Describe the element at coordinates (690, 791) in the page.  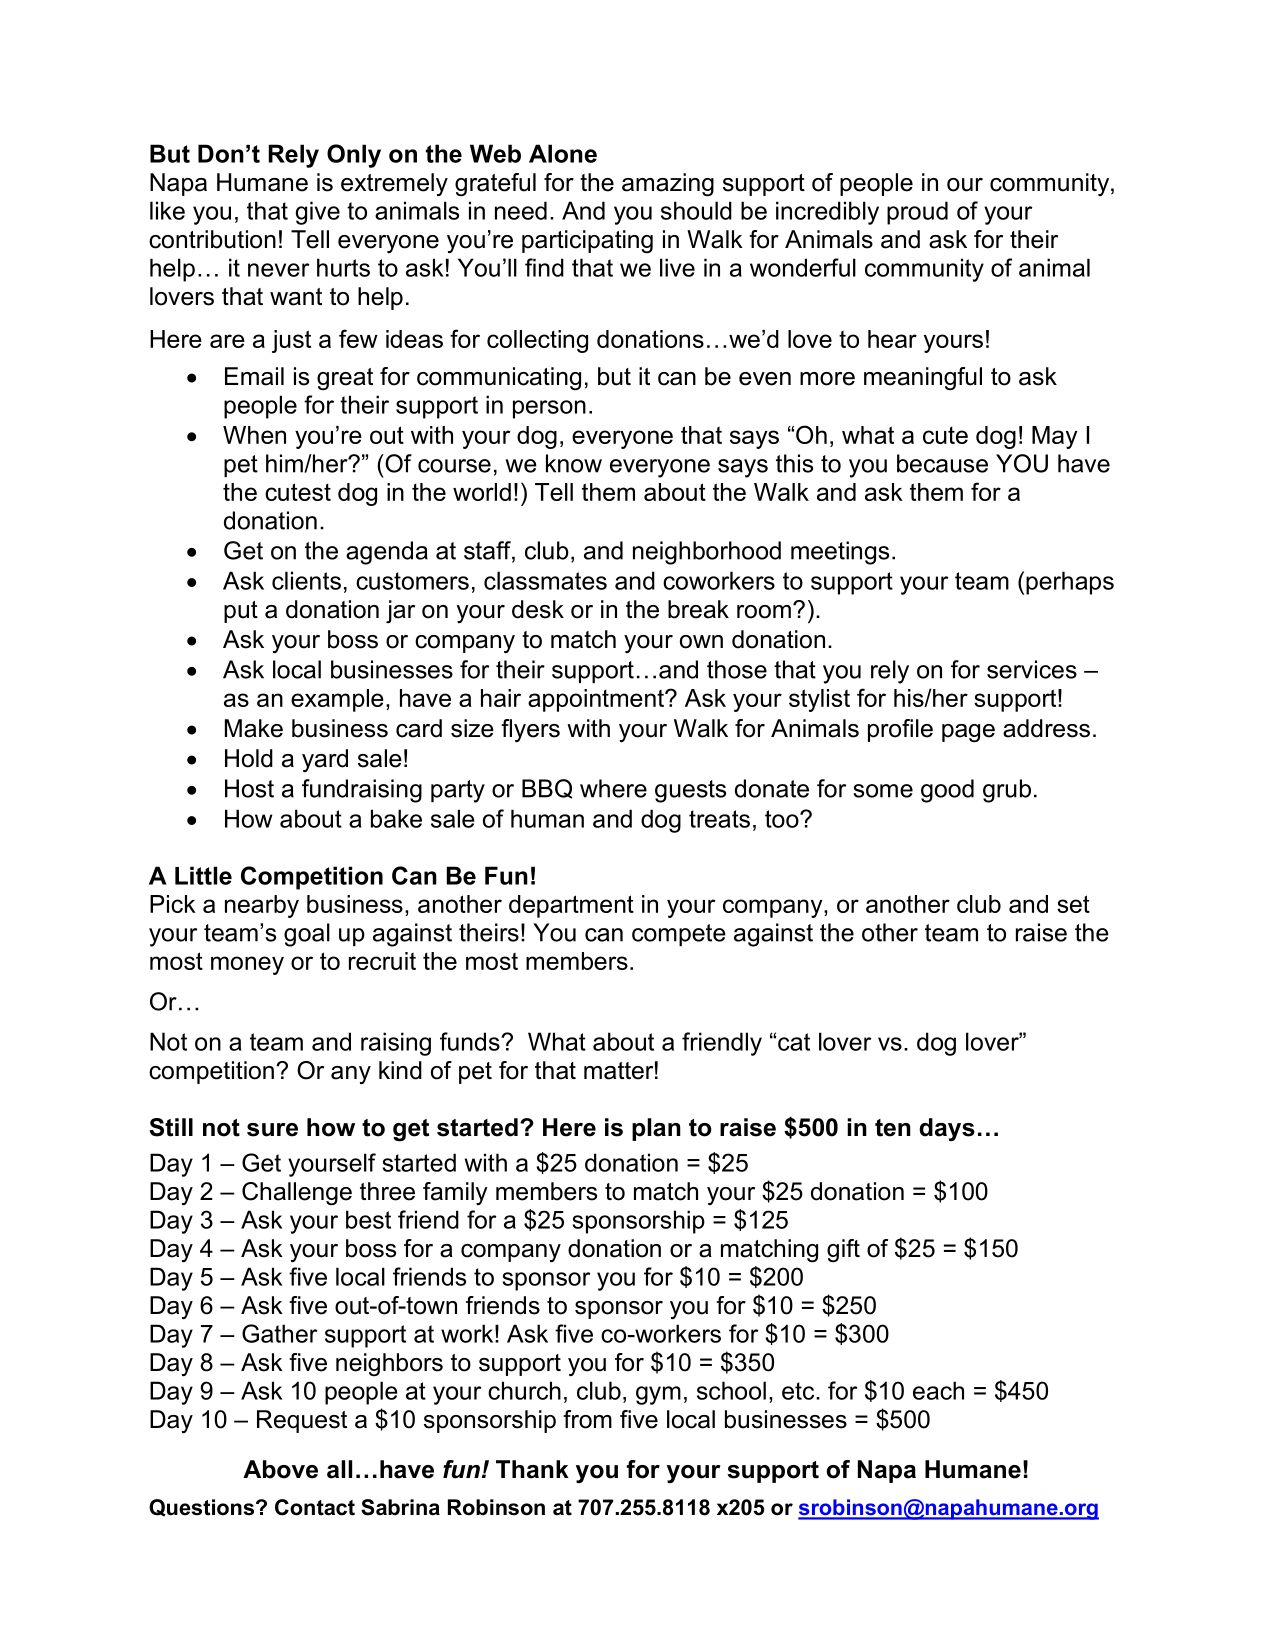
I see `guests` at that location.
